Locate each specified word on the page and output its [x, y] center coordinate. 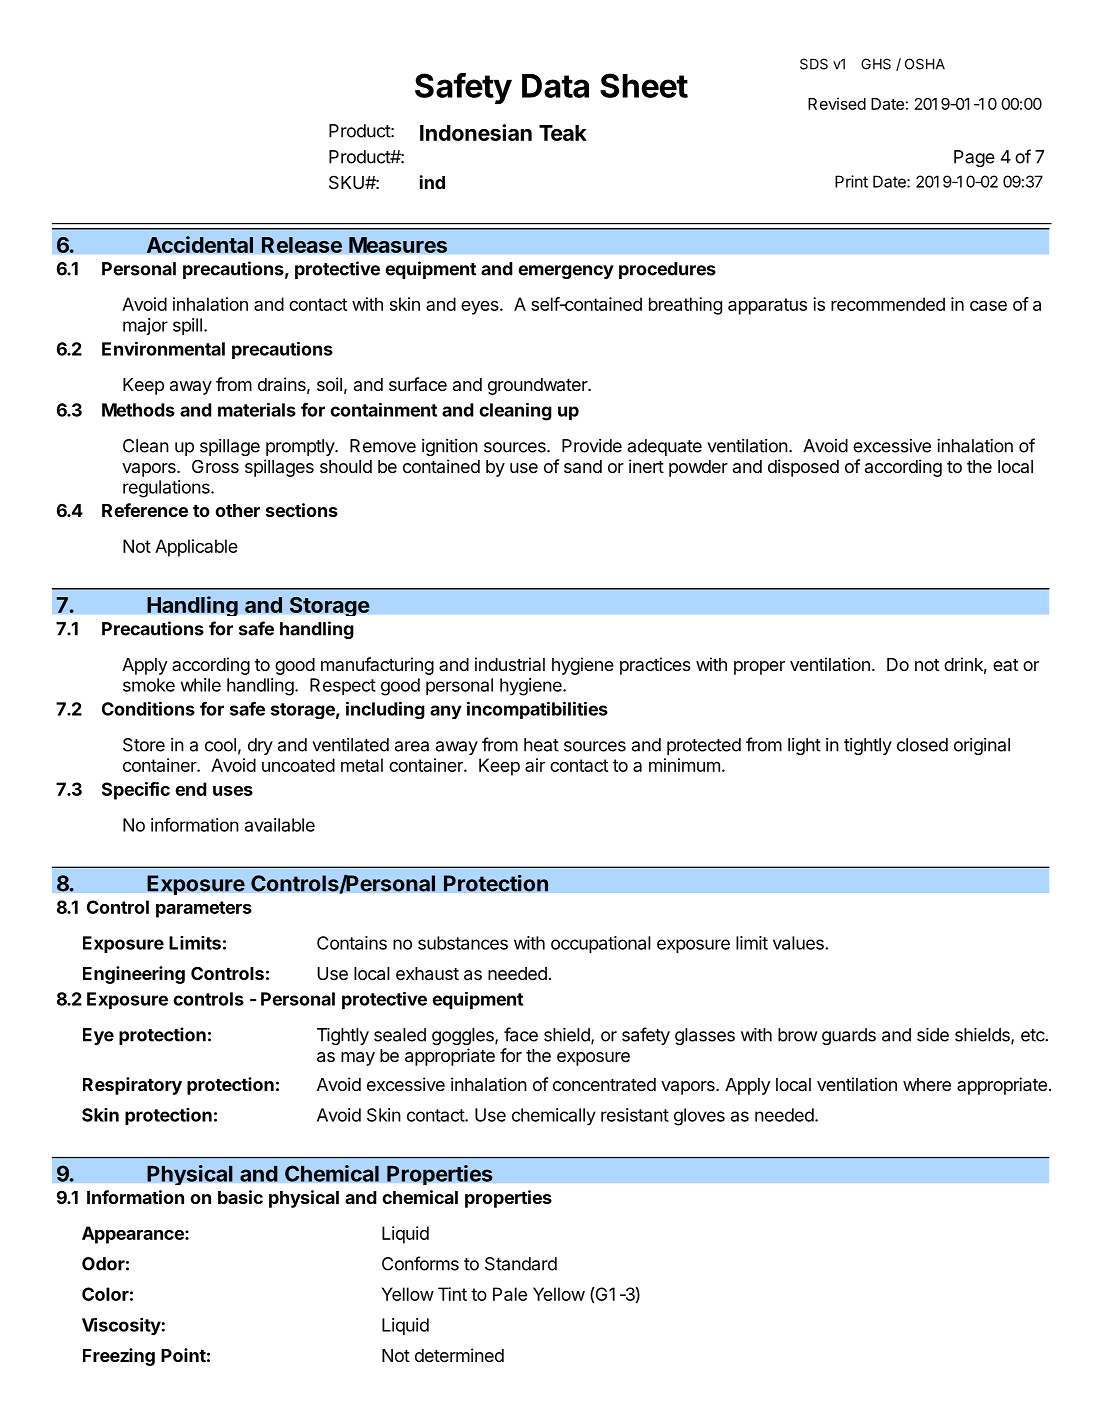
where [927, 1084]
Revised [837, 103]
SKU [347, 182]
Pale [510, 1294]
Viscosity [121, 1326]
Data [555, 86]
